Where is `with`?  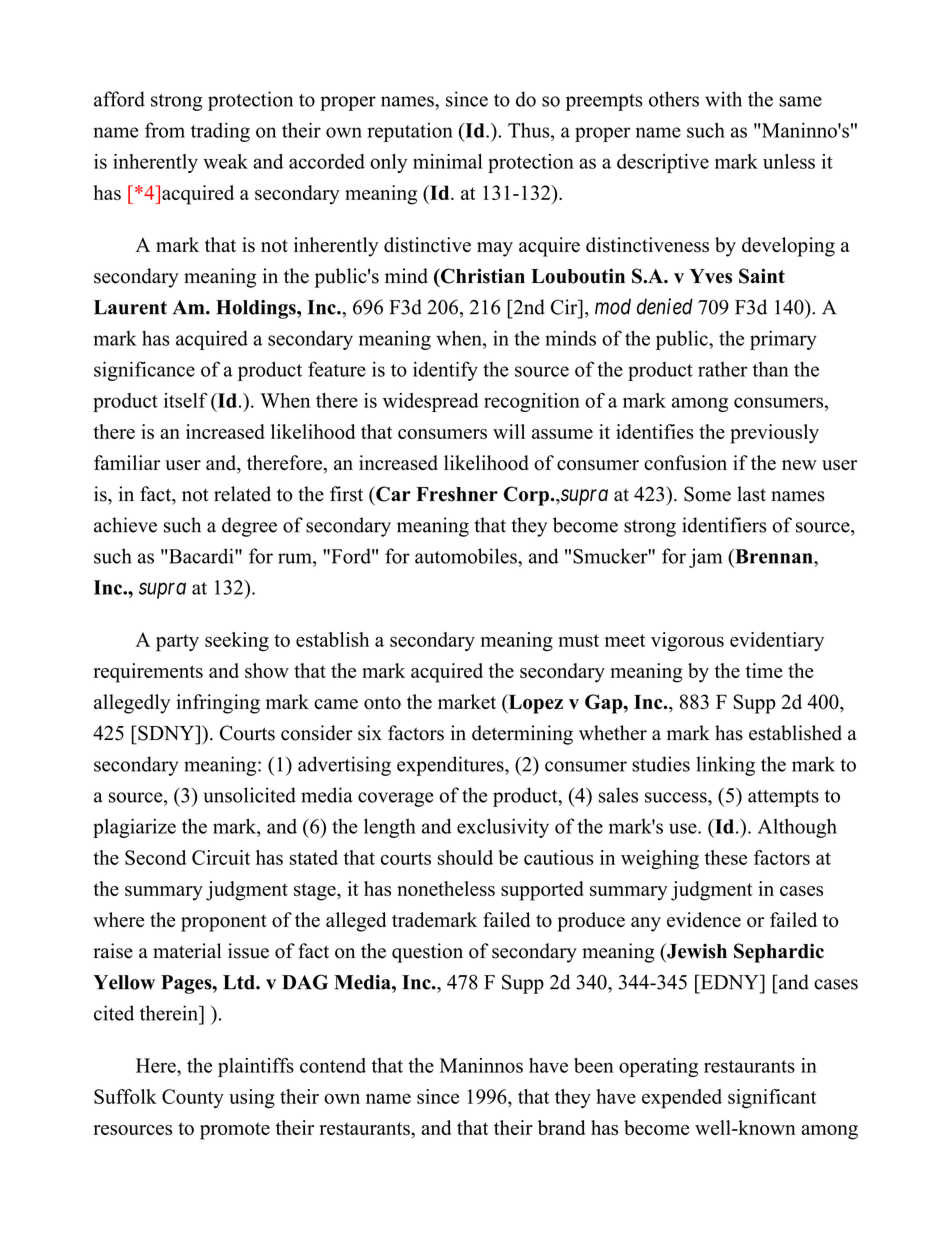
with is located at coordinates (723, 99).
